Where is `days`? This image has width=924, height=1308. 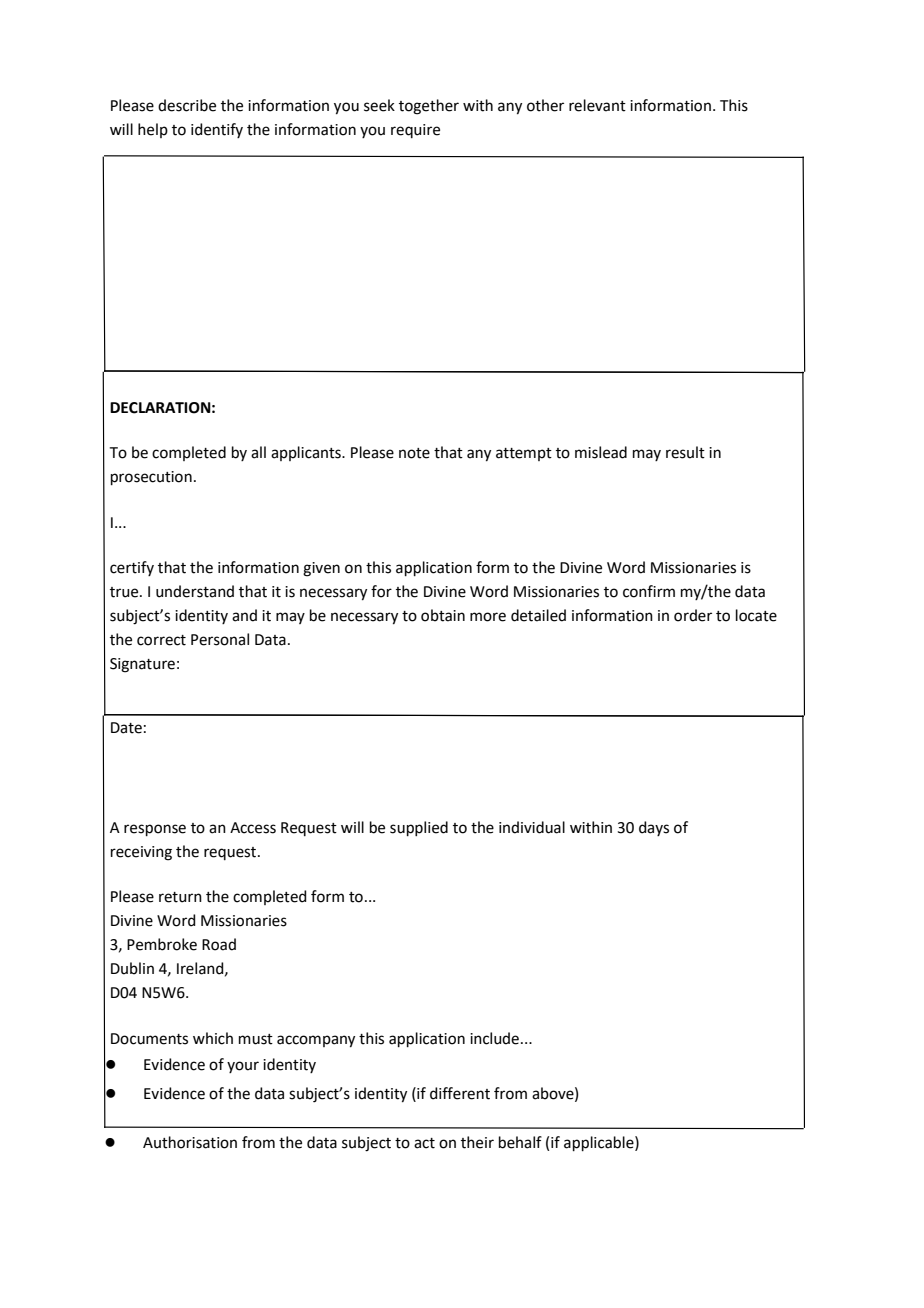
days is located at coordinates (654, 828).
